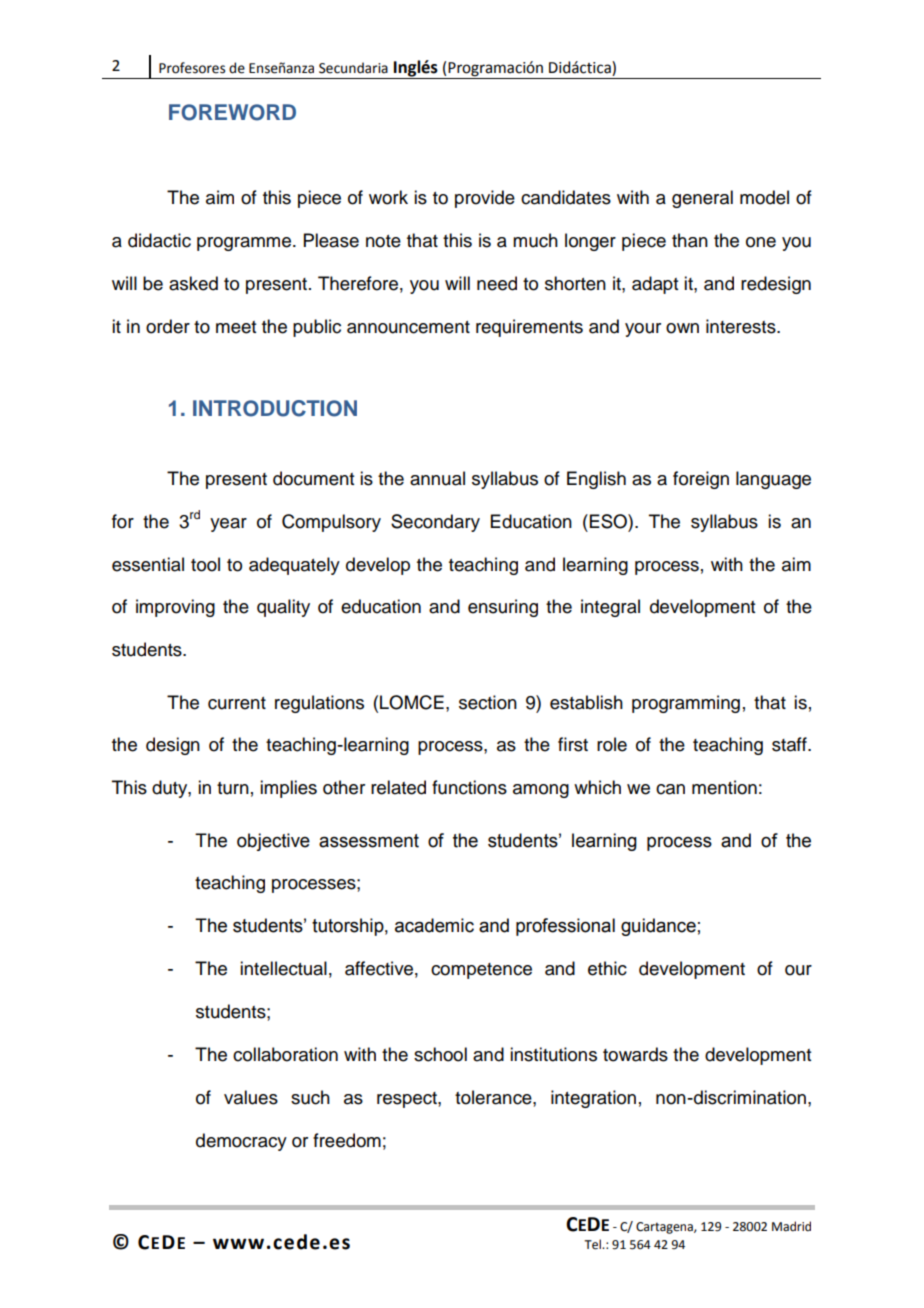 This document has width=924, height=1308. I want to click on provide, so click(485, 199).
